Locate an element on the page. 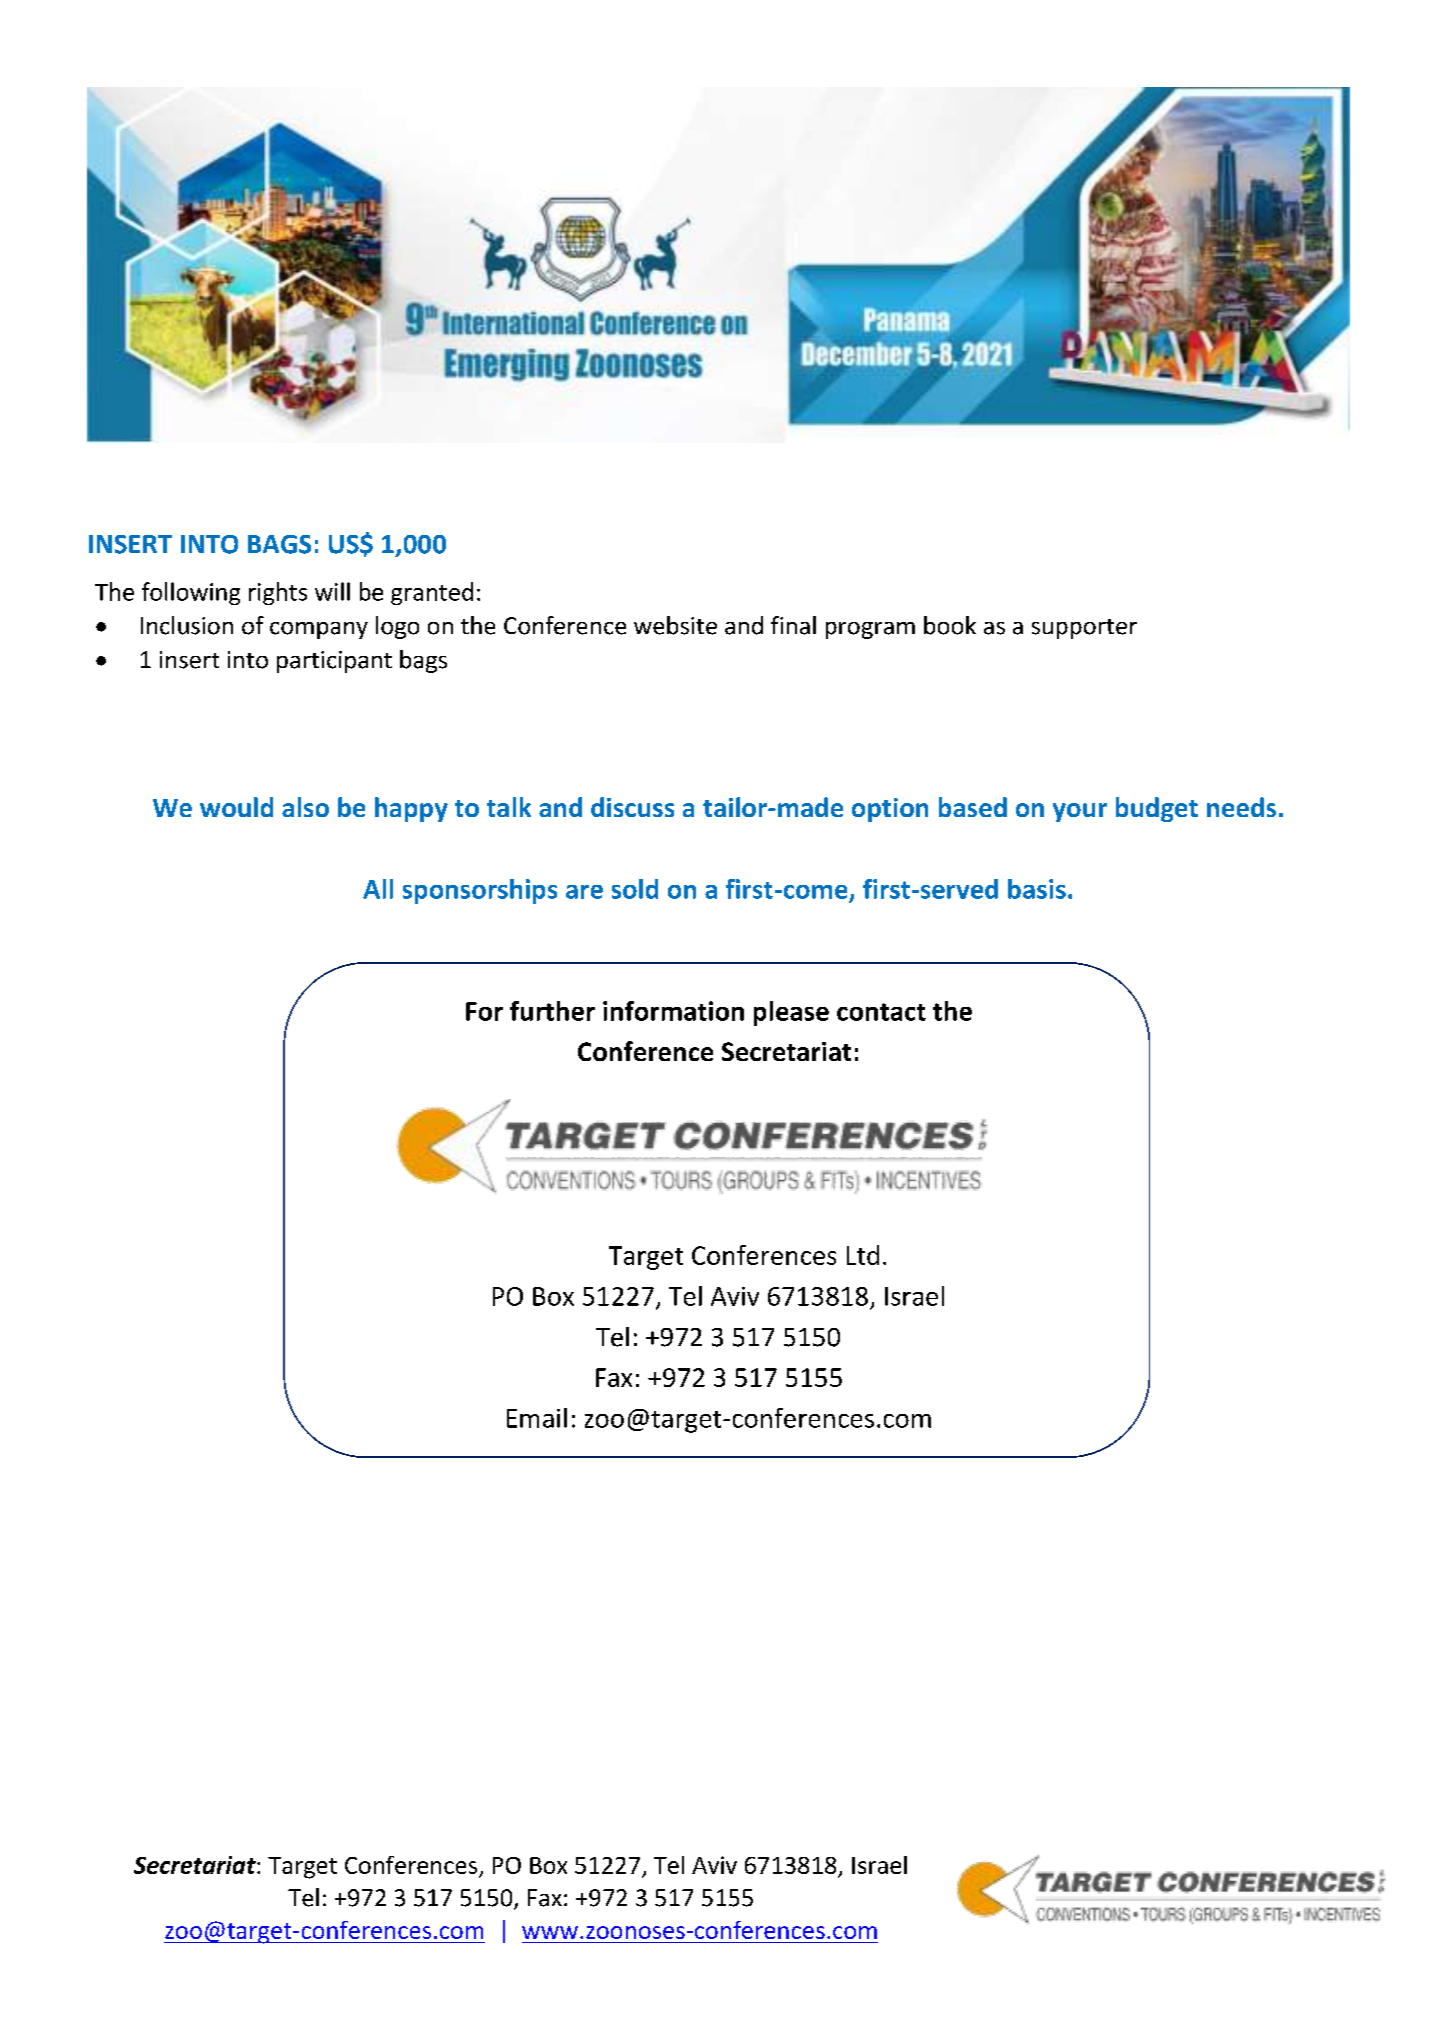  supporter is located at coordinates (1084, 629).
